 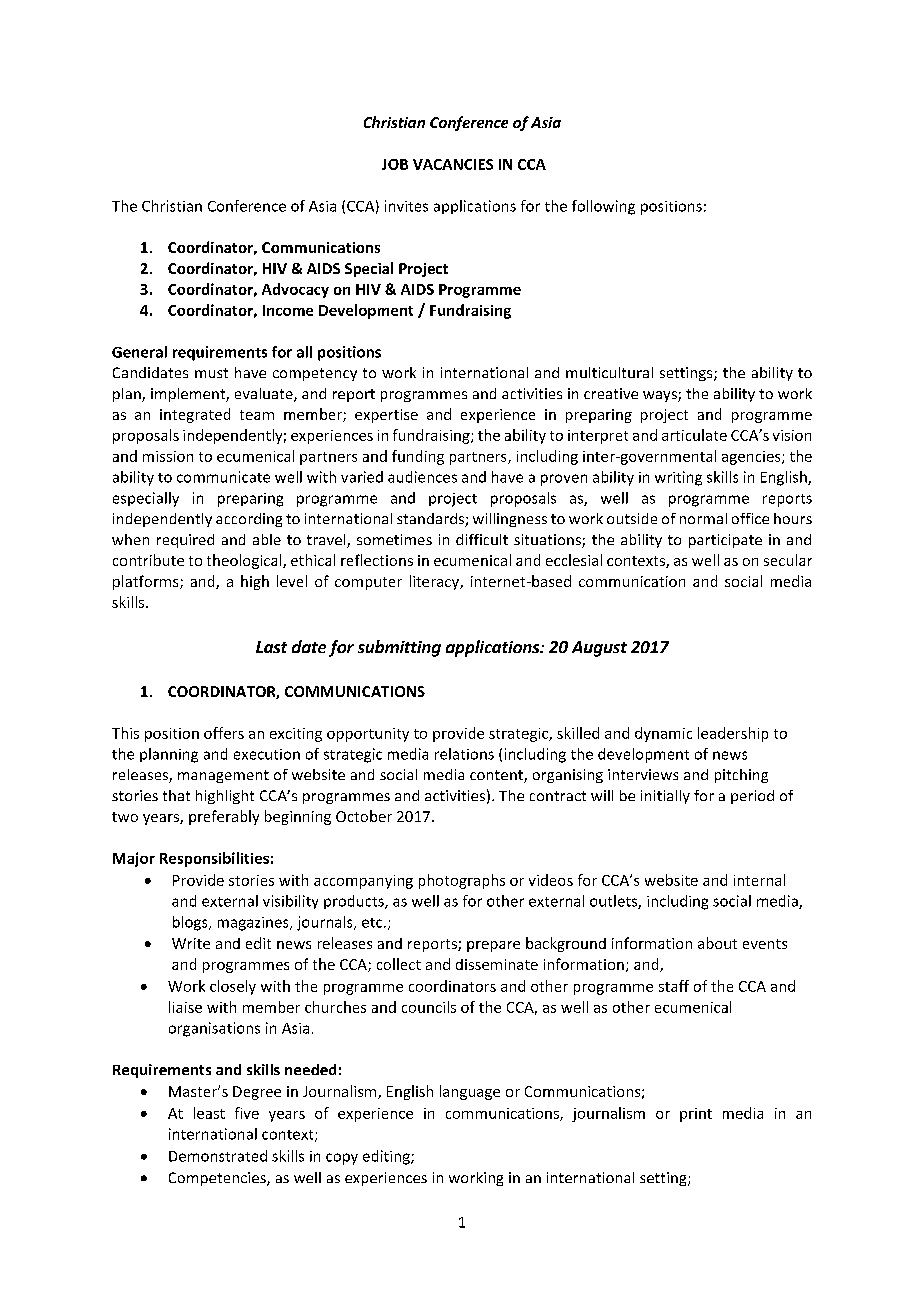 I want to click on Advocacy, so click(x=295, y=290).
